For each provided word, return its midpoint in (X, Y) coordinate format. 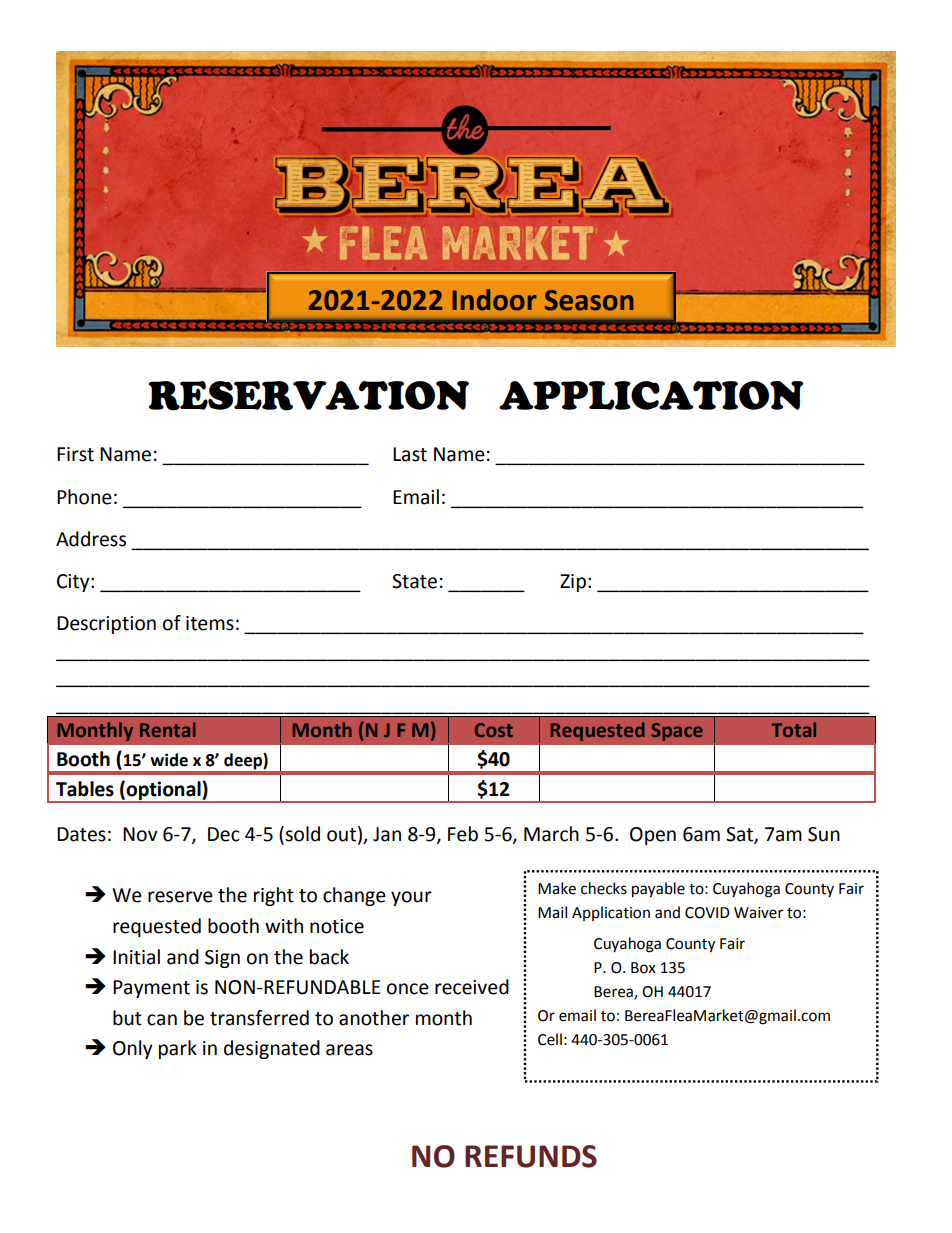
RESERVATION (309, 396)
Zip (573, 583)
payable (658, 890)
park (178, 1049)
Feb (463, 834)
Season (589, 300)
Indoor (494, 300)
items (210, 623)
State (414, 581)
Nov (140, 834)
